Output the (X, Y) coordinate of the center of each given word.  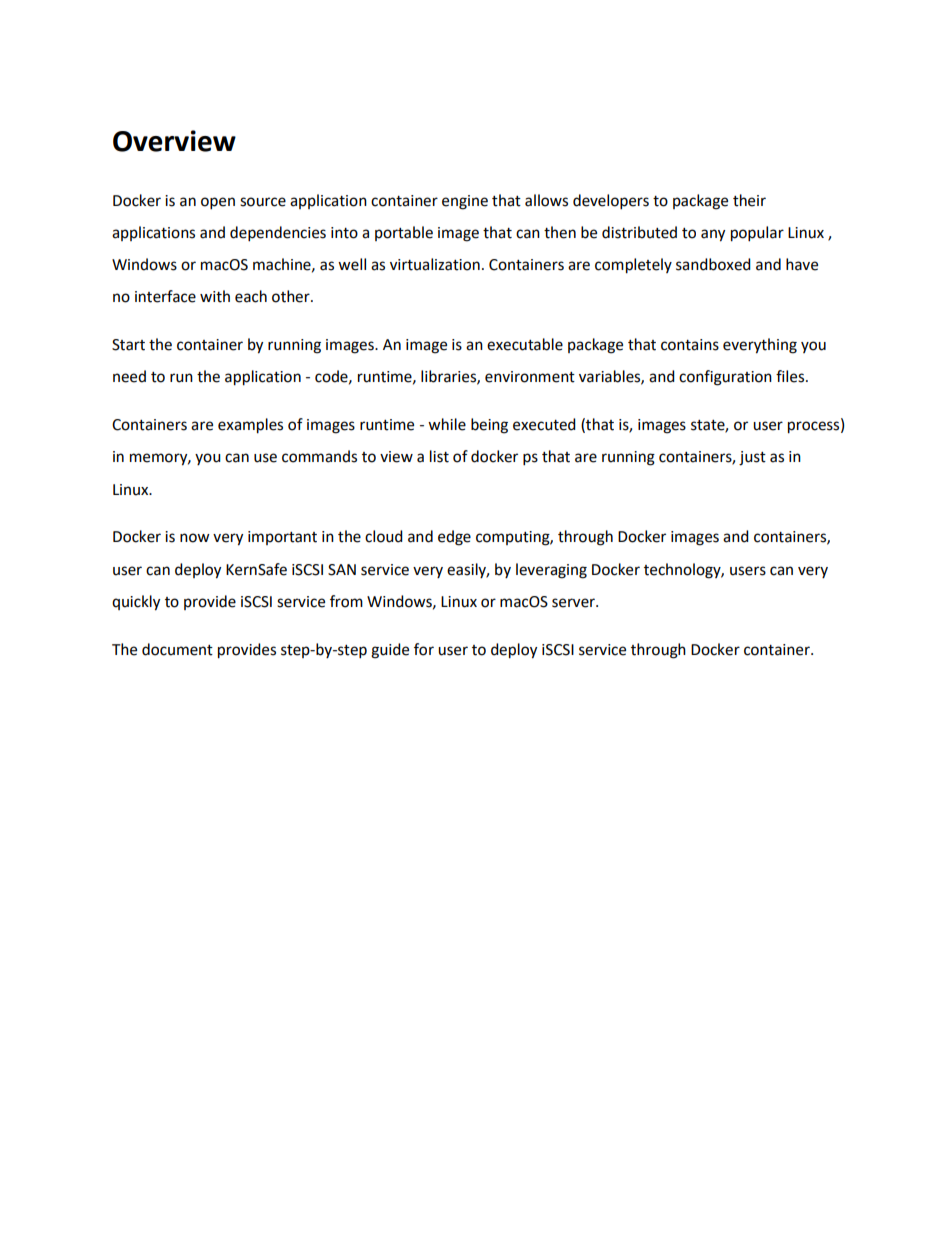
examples (250, 426)
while (447, 424)
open (218, 203)
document (177, 649)
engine (465, 202)
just (752, 458)
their (749, 200)
